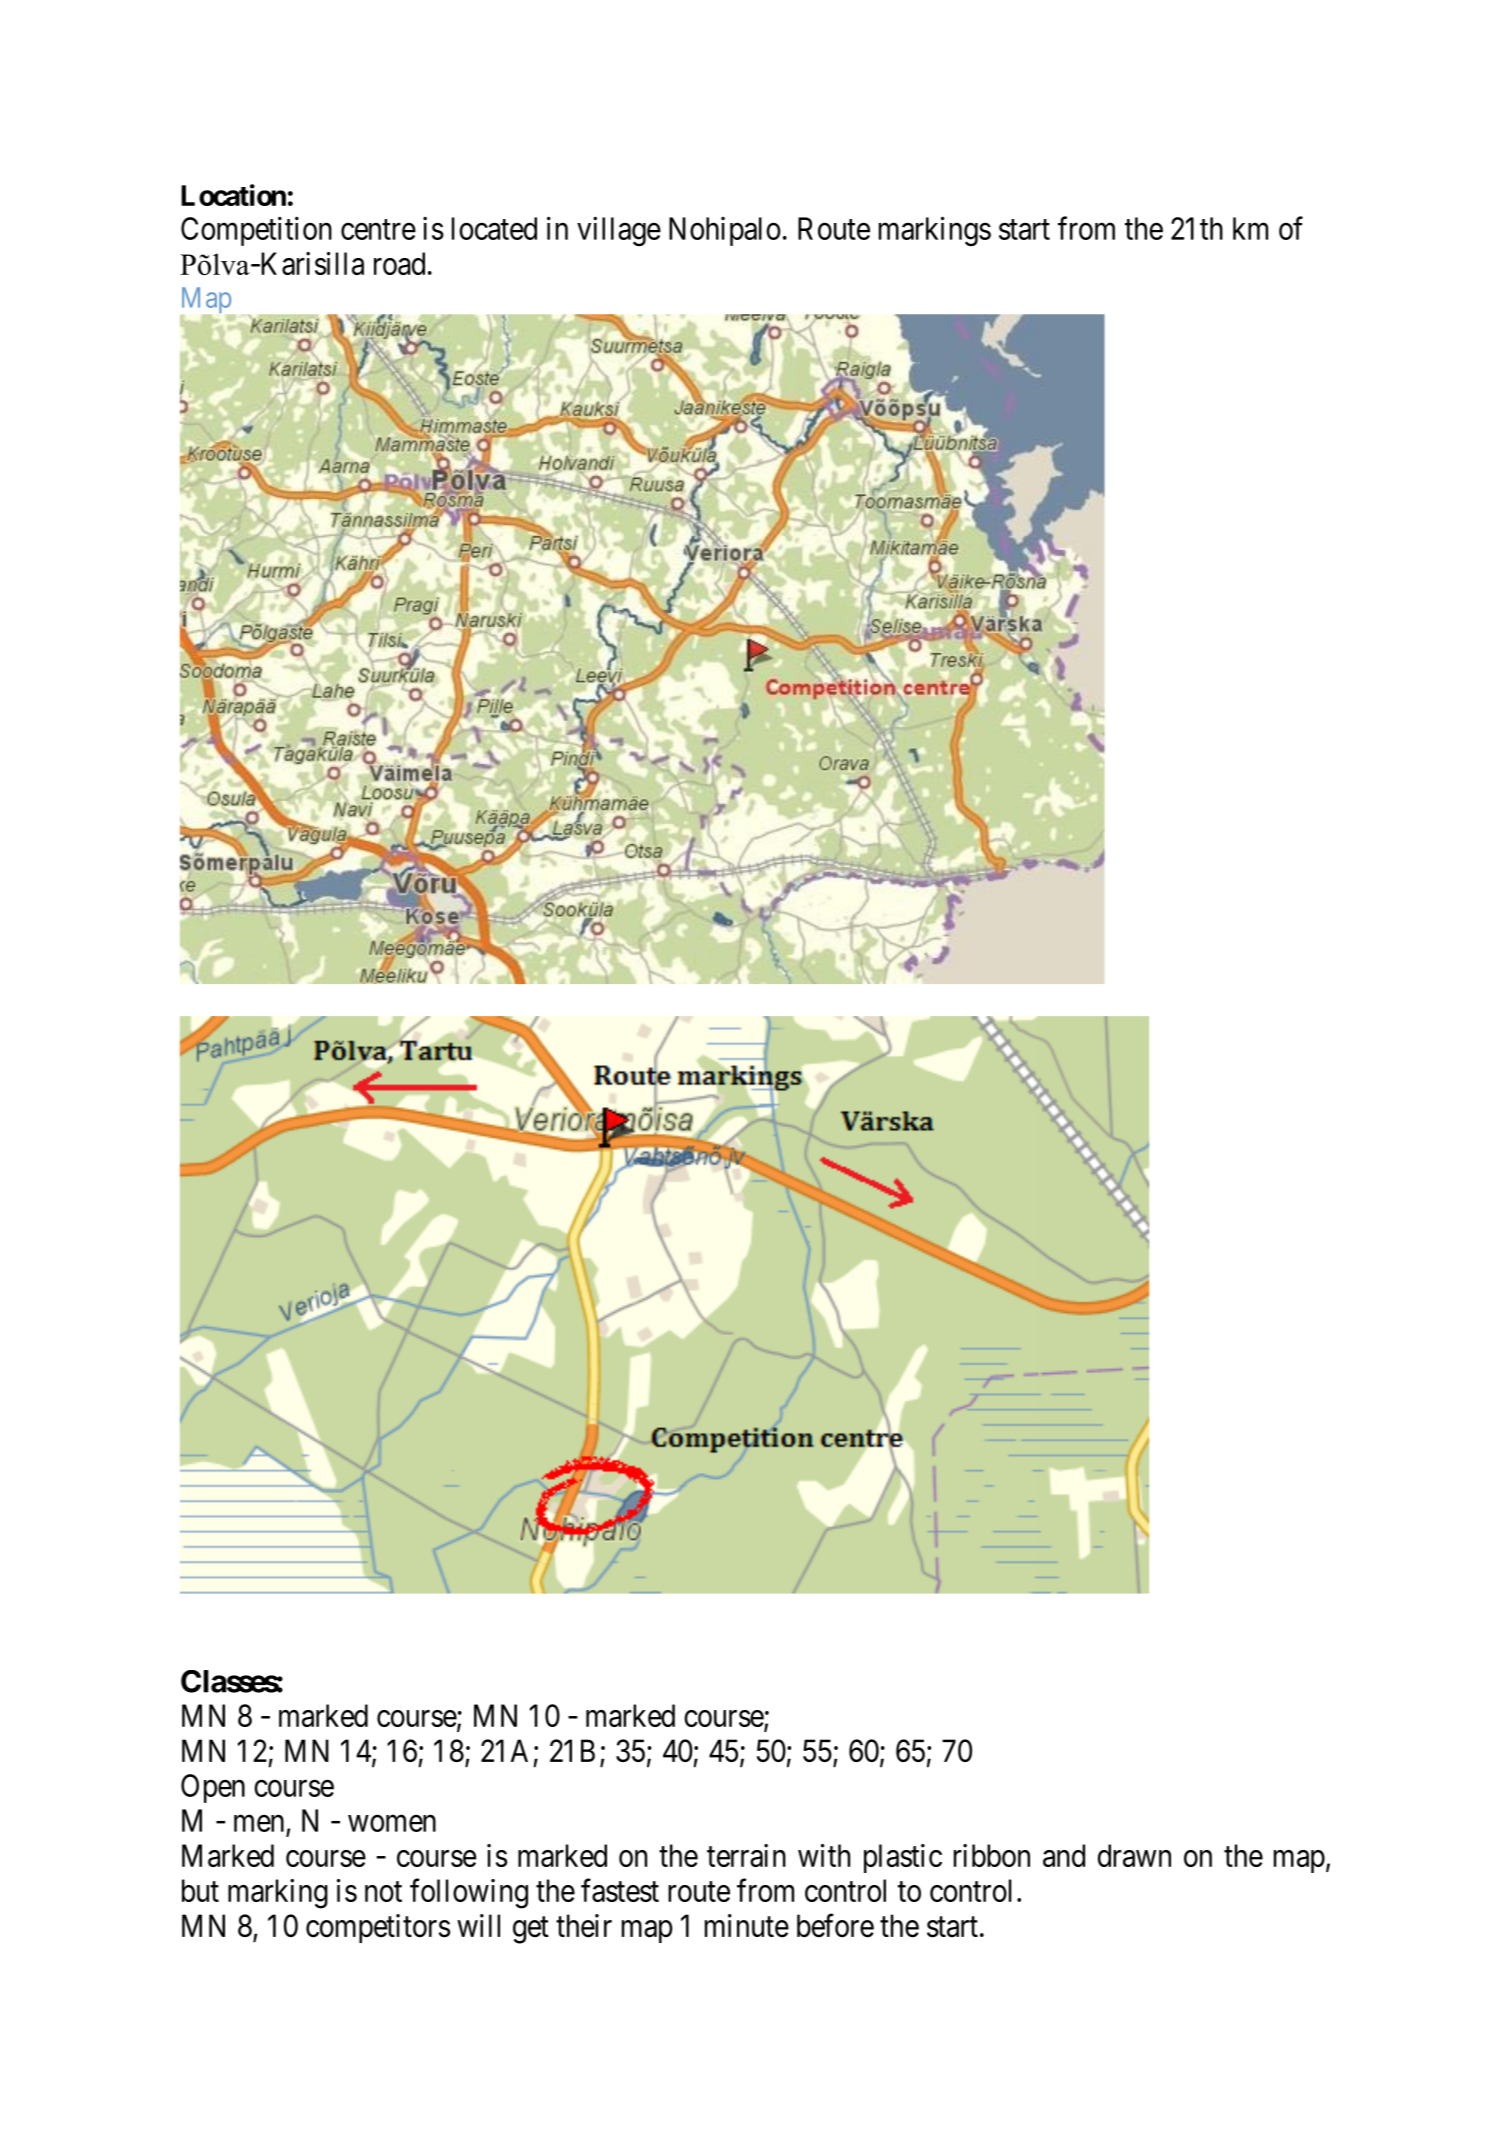 The image size is (1512, 2139). I want to click on Open, so click(213, 1788).
